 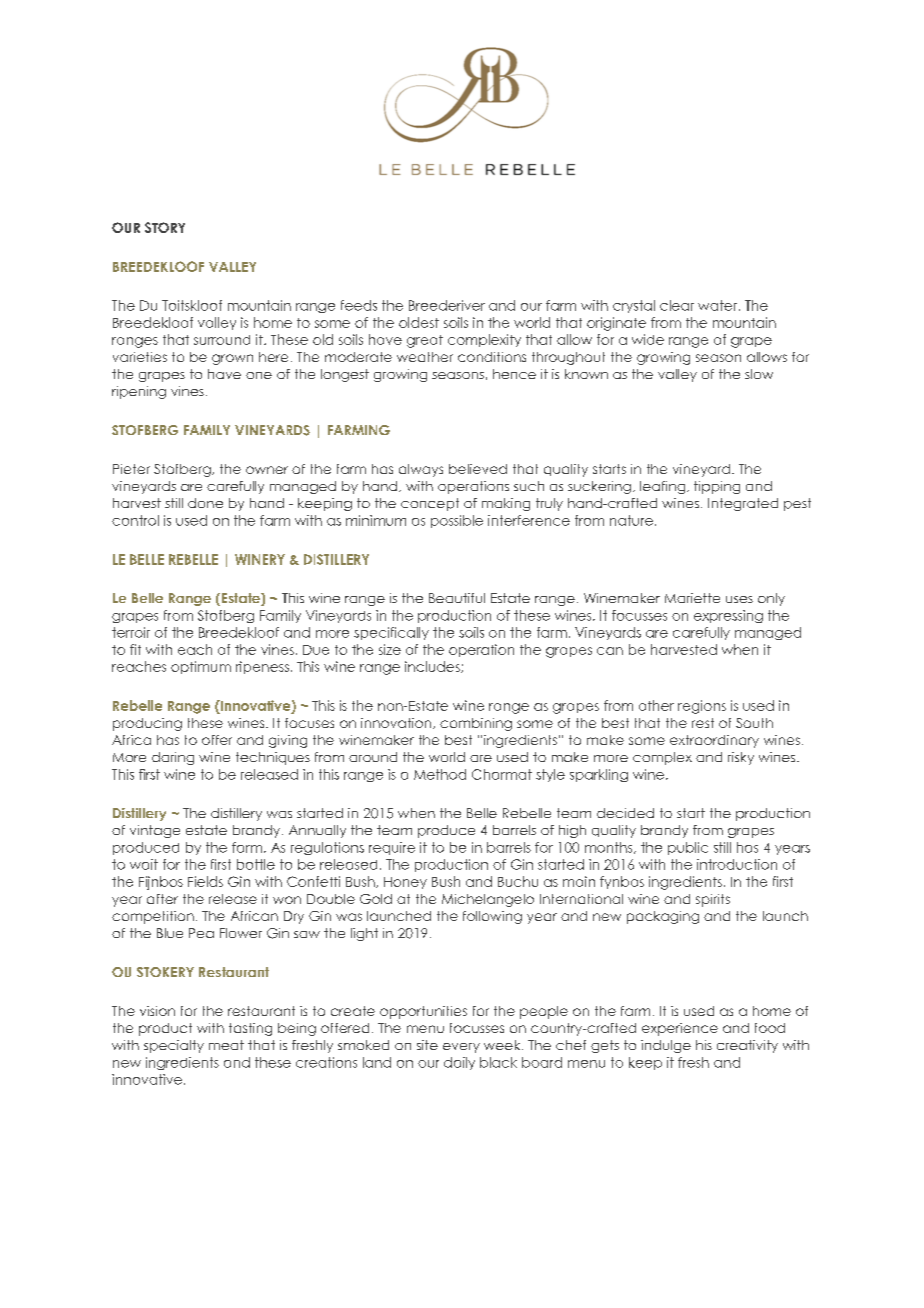 What do you see at coordinates (717, 487) in the page?
I see `tipping` at bounding box center [717, 487].
